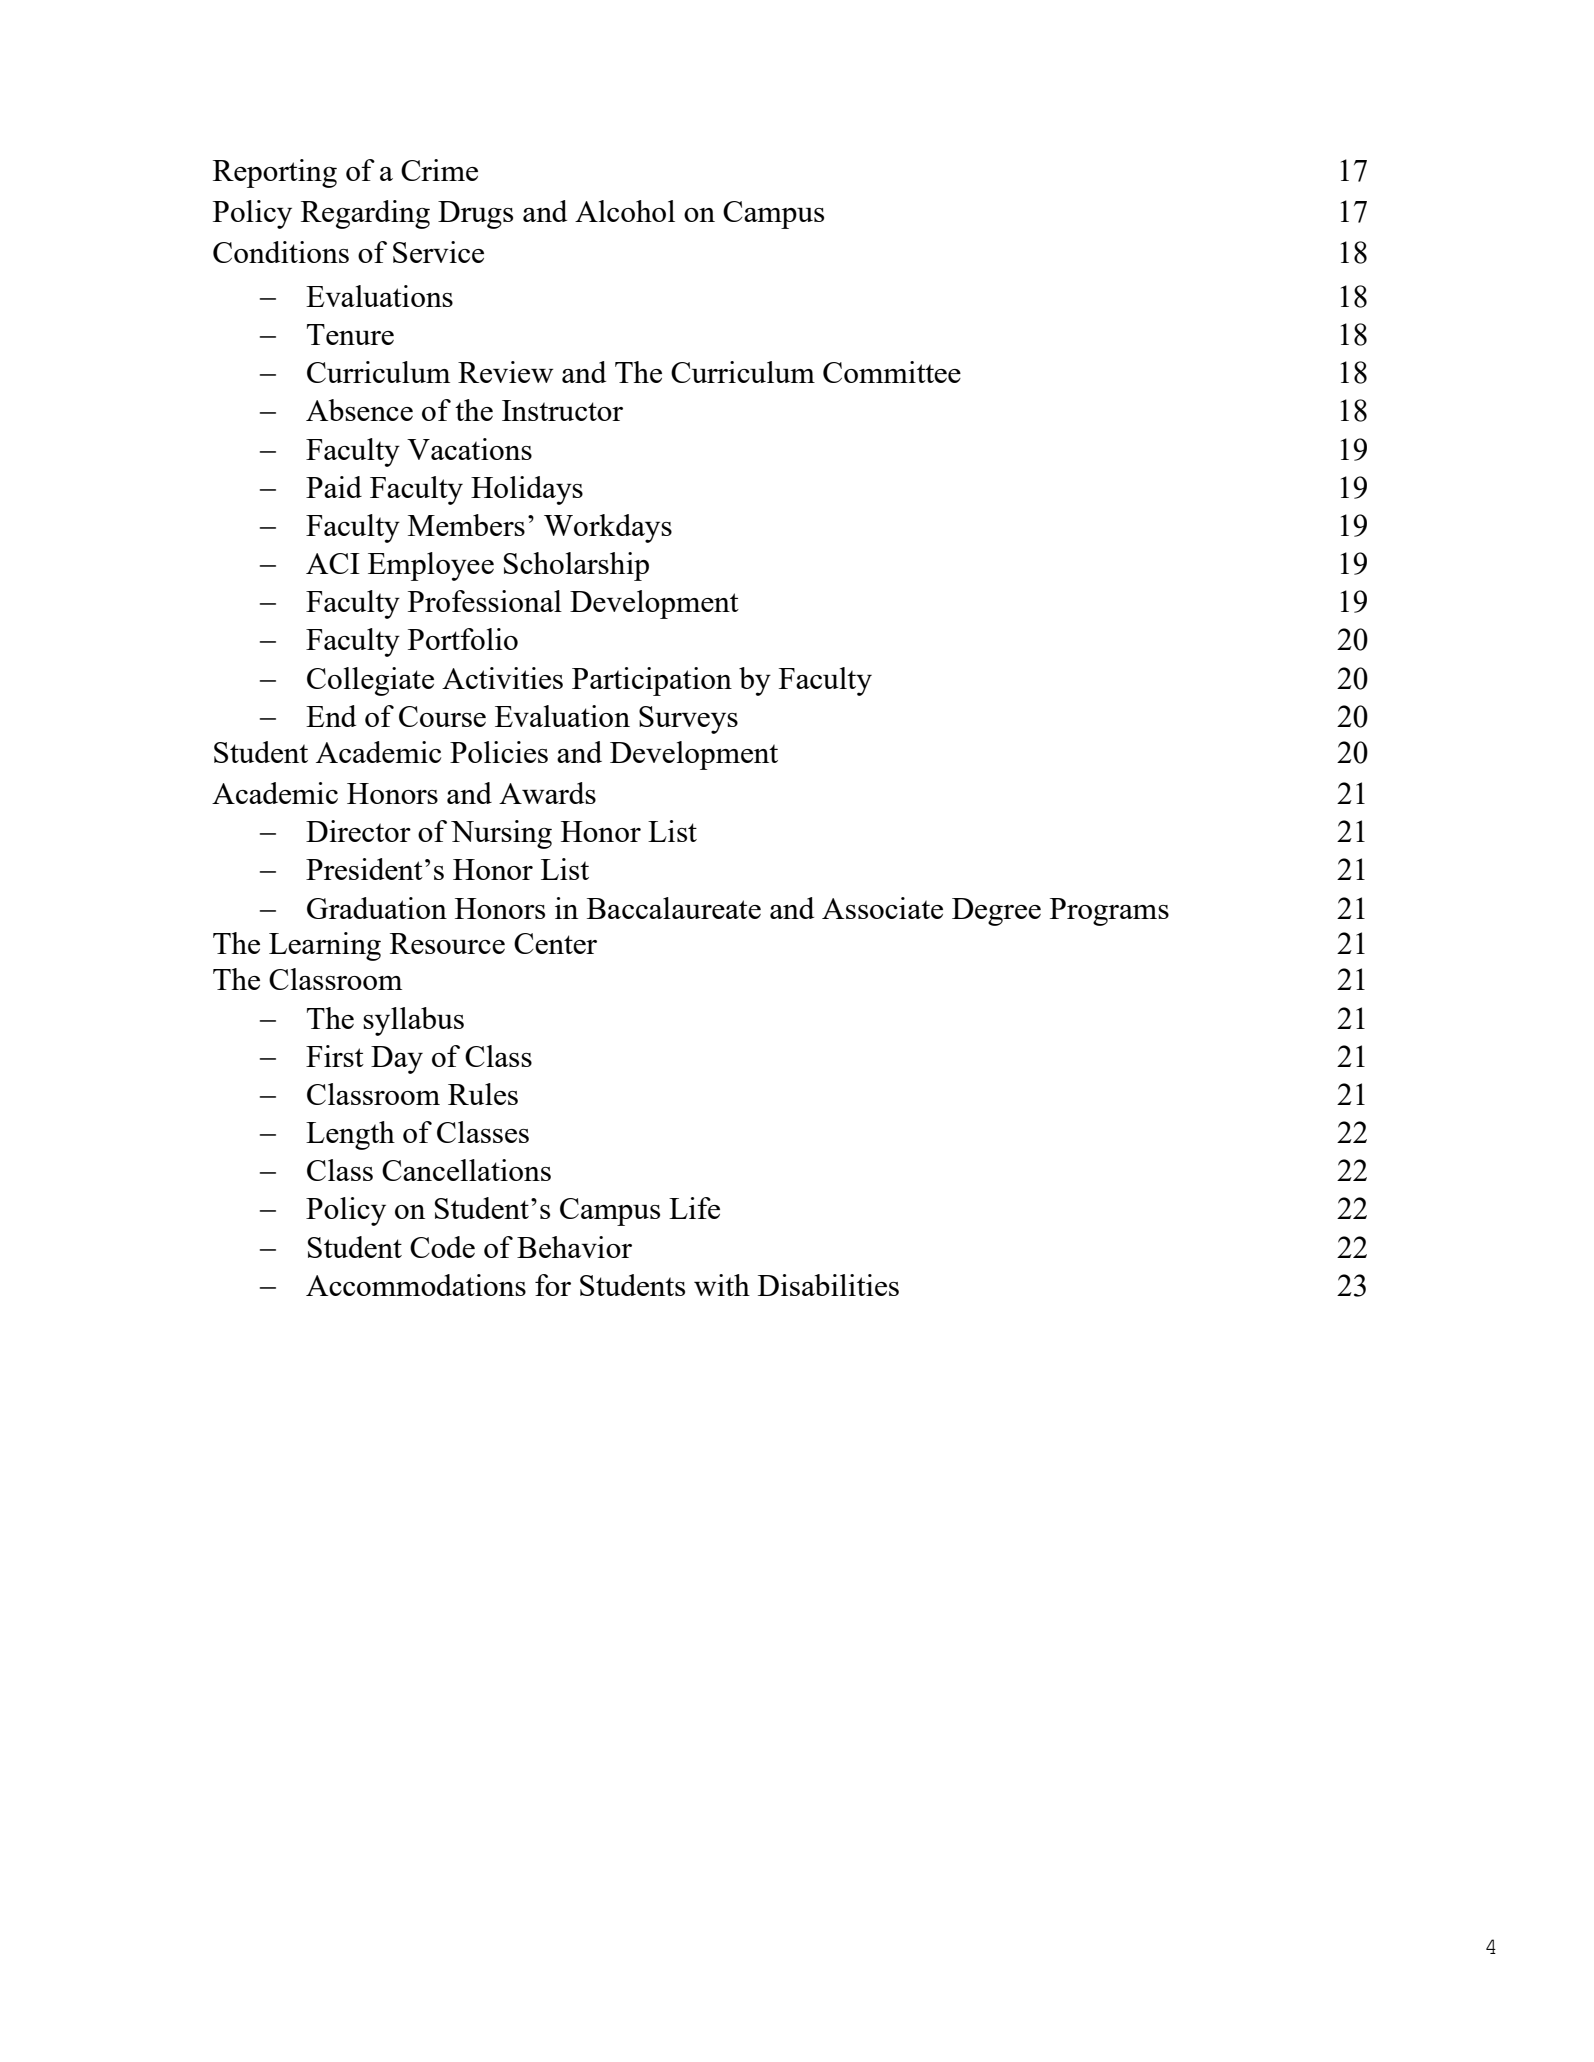 Image resolution: width=1594 pixels, height=2062 pixels. Describe the element at coordinates (674, 908) in the screenshot. I see `Baccalaureate` at that location.
